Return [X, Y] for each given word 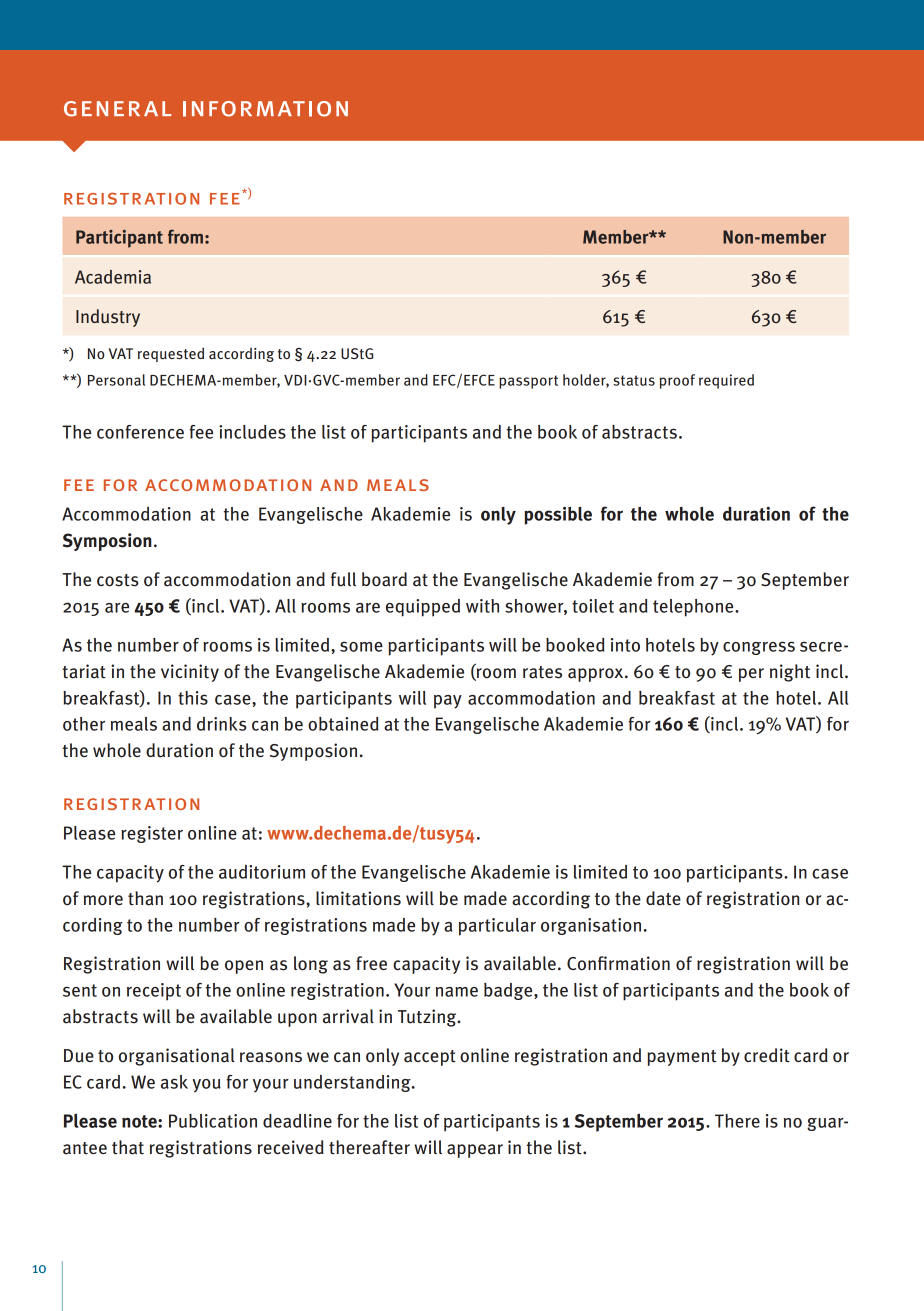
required [726, 381]
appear [475, 1151]
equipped [423, 608]
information [265, 109]
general [118, 109]
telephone [694, 608]
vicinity [190, 673]
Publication [213, 1121]
